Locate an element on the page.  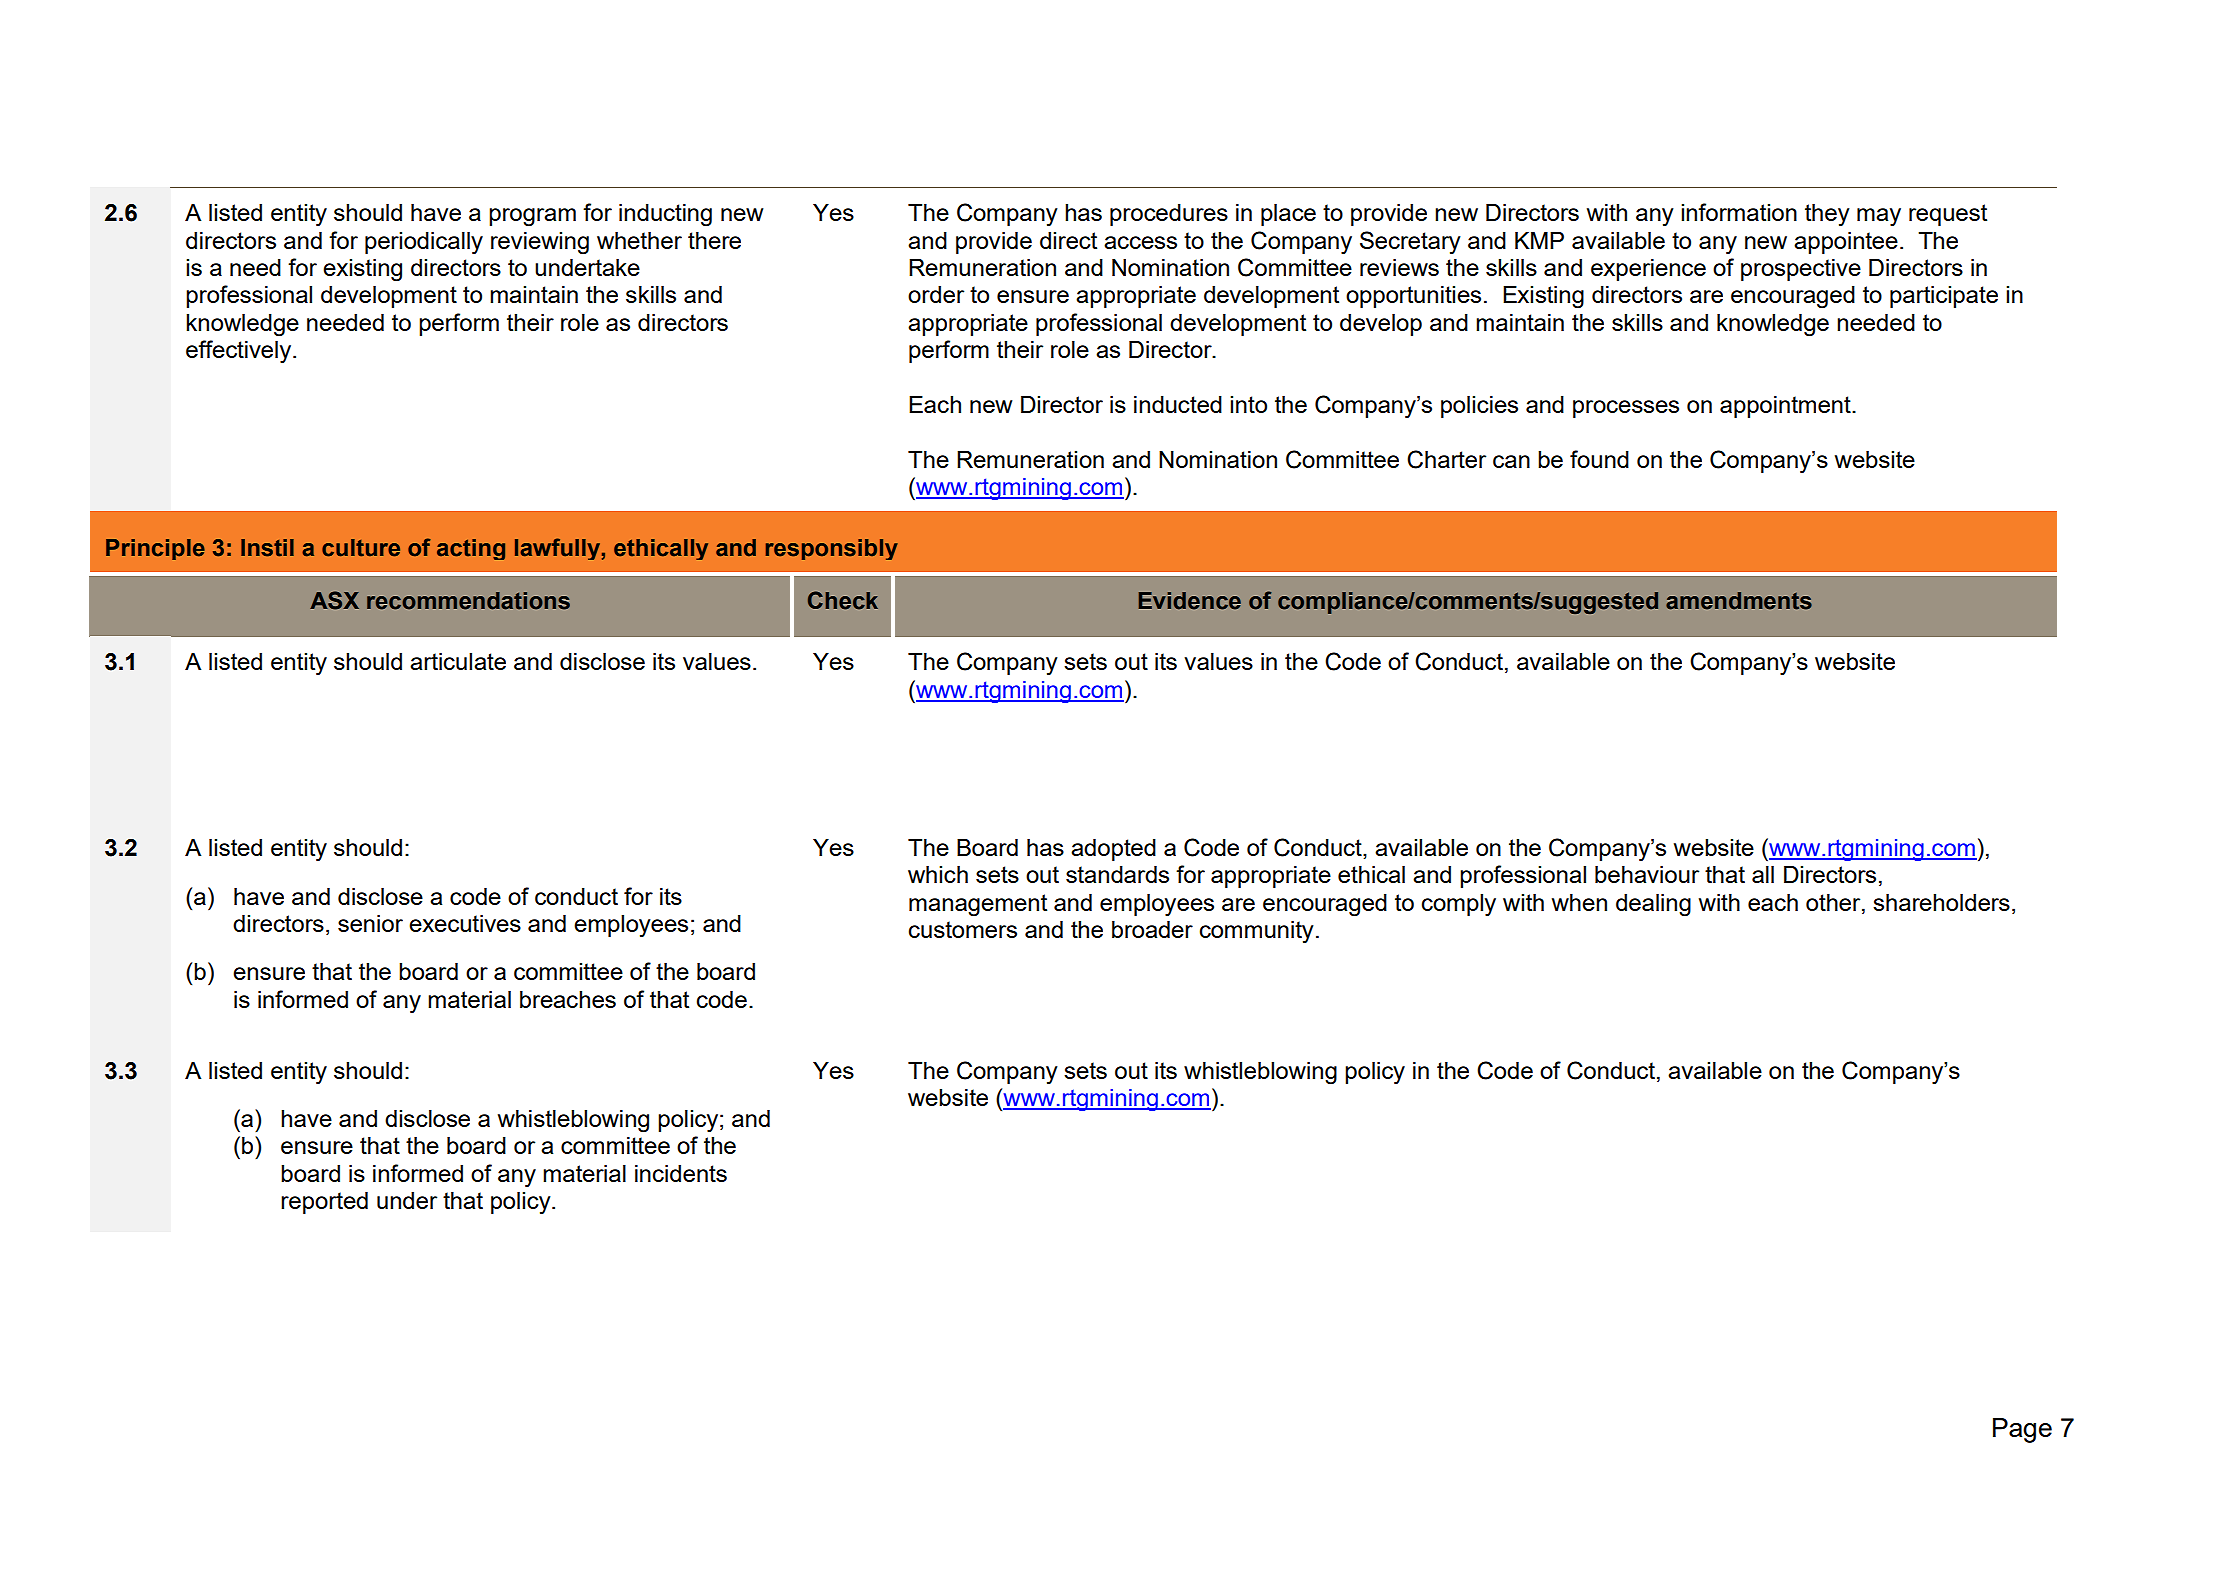
behaviour is located at coordinates (1647, 874).
